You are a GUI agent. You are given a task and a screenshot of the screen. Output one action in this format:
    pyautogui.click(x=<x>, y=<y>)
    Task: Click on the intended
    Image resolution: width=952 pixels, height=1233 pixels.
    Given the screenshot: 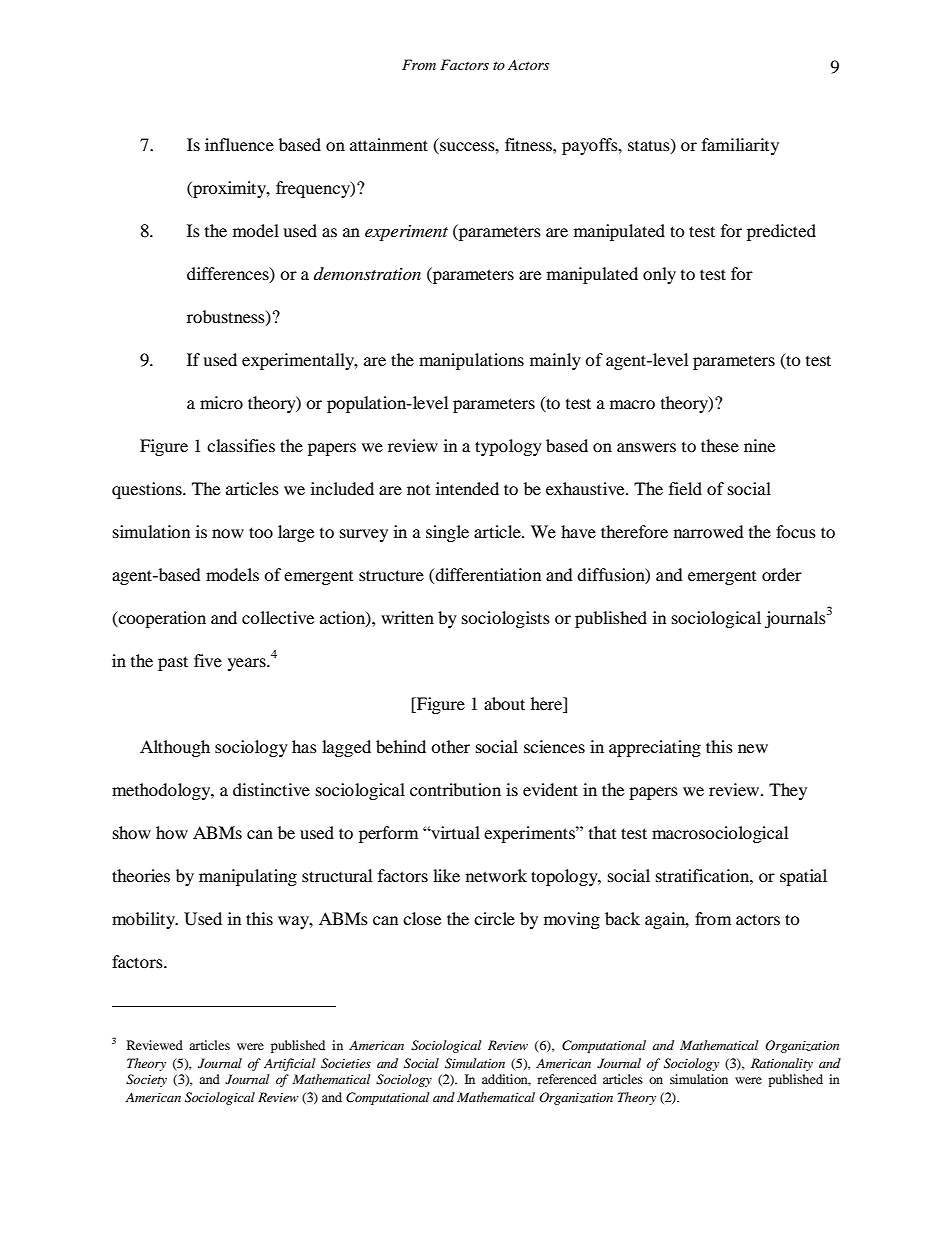 What is the action you would take?
    pyautogui.click(x=467, y=488)
